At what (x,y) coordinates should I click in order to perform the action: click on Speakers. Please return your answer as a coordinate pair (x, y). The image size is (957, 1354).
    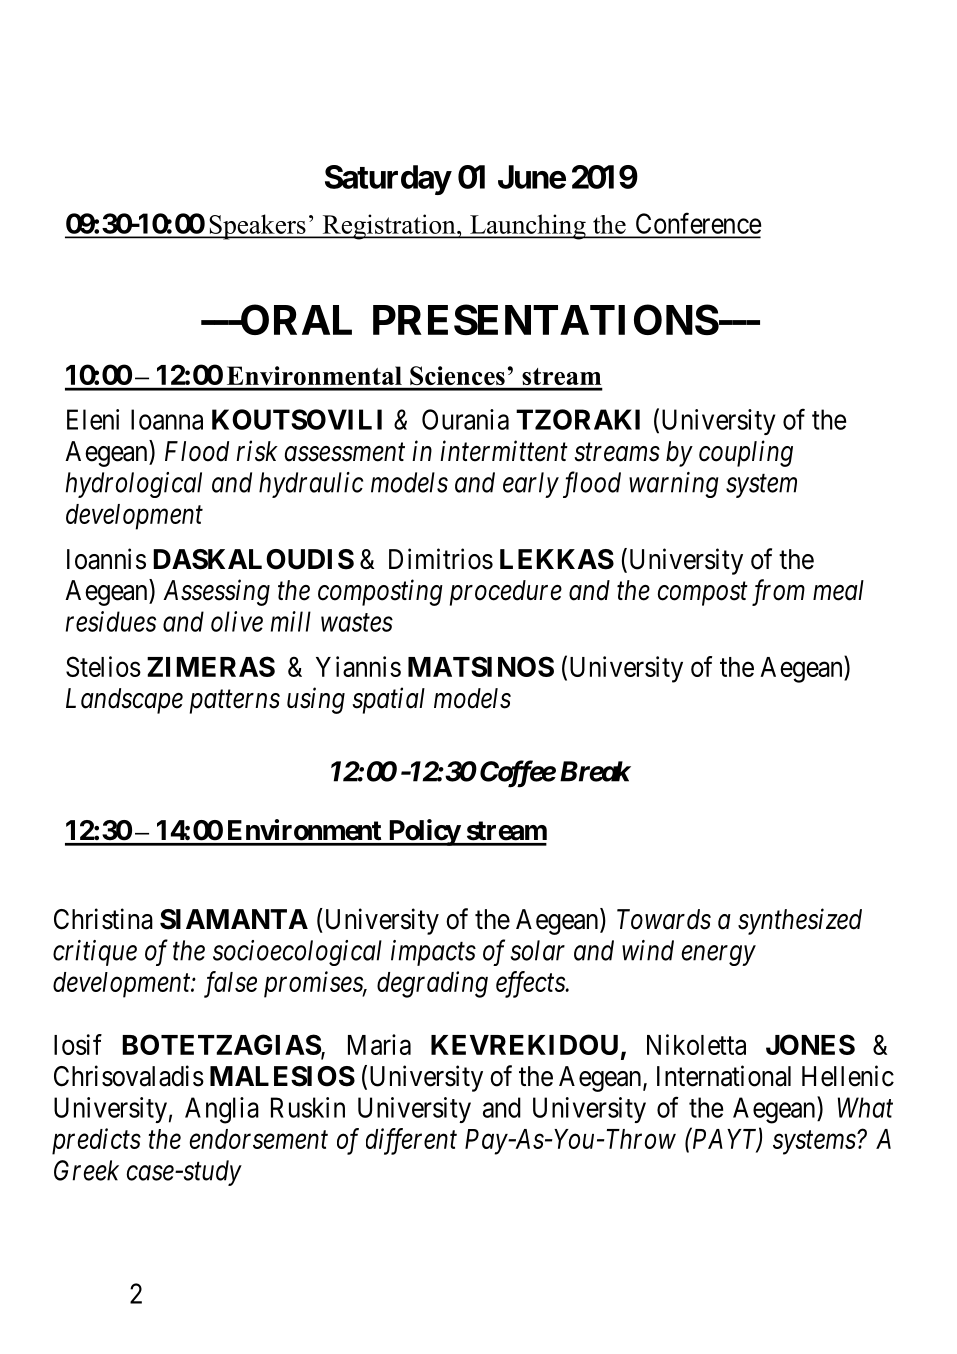
    Looking at the image, I should click on (257, 227).
